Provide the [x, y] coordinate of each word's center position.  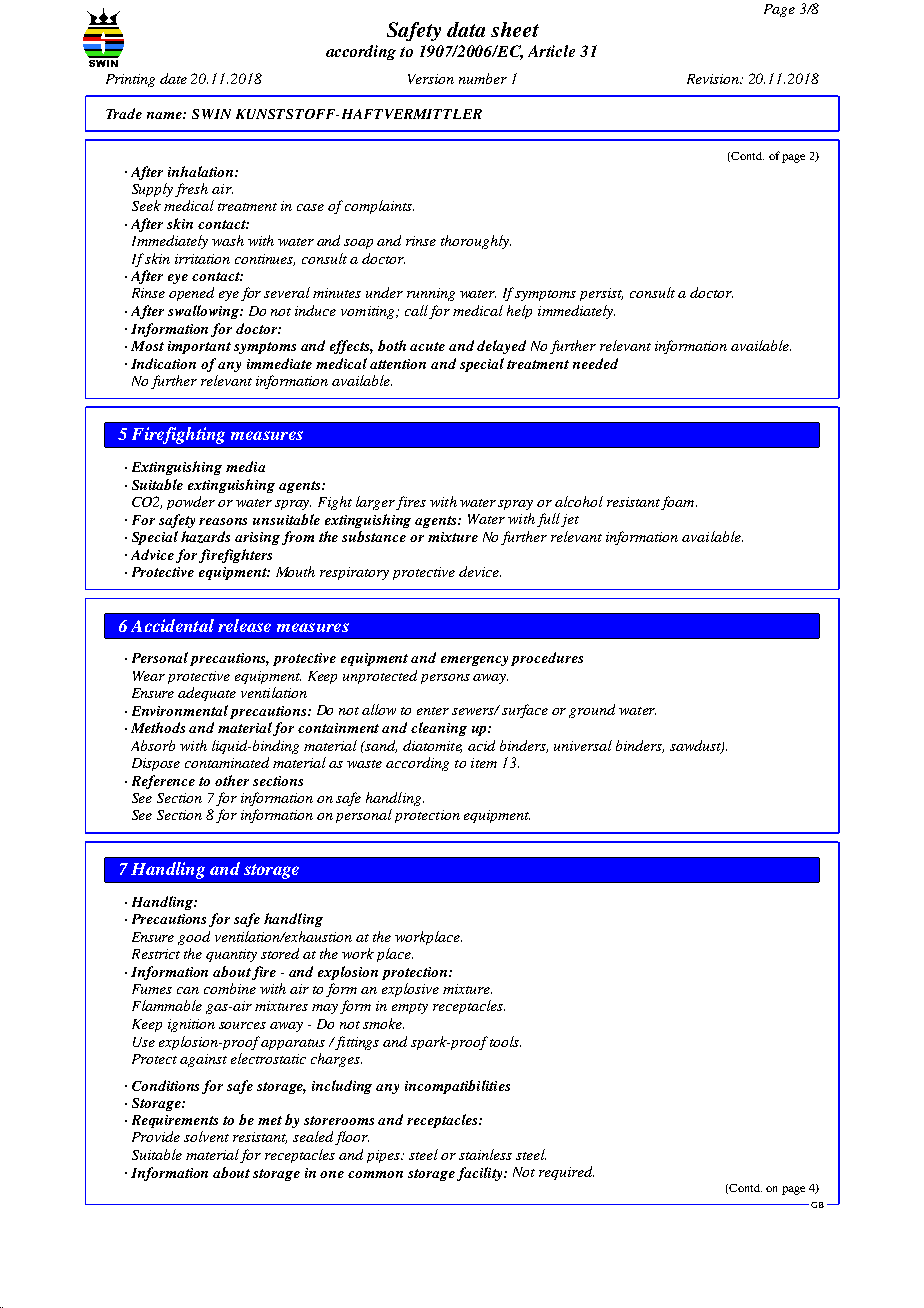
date [173, 78]
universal [583, 745]
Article [551, 51]
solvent [206, 1136]
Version [431, 79]
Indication [163, 363]
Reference [163, 782]
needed [595, 363]
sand [380, 746]
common [375, 1174]
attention [398, 364]
